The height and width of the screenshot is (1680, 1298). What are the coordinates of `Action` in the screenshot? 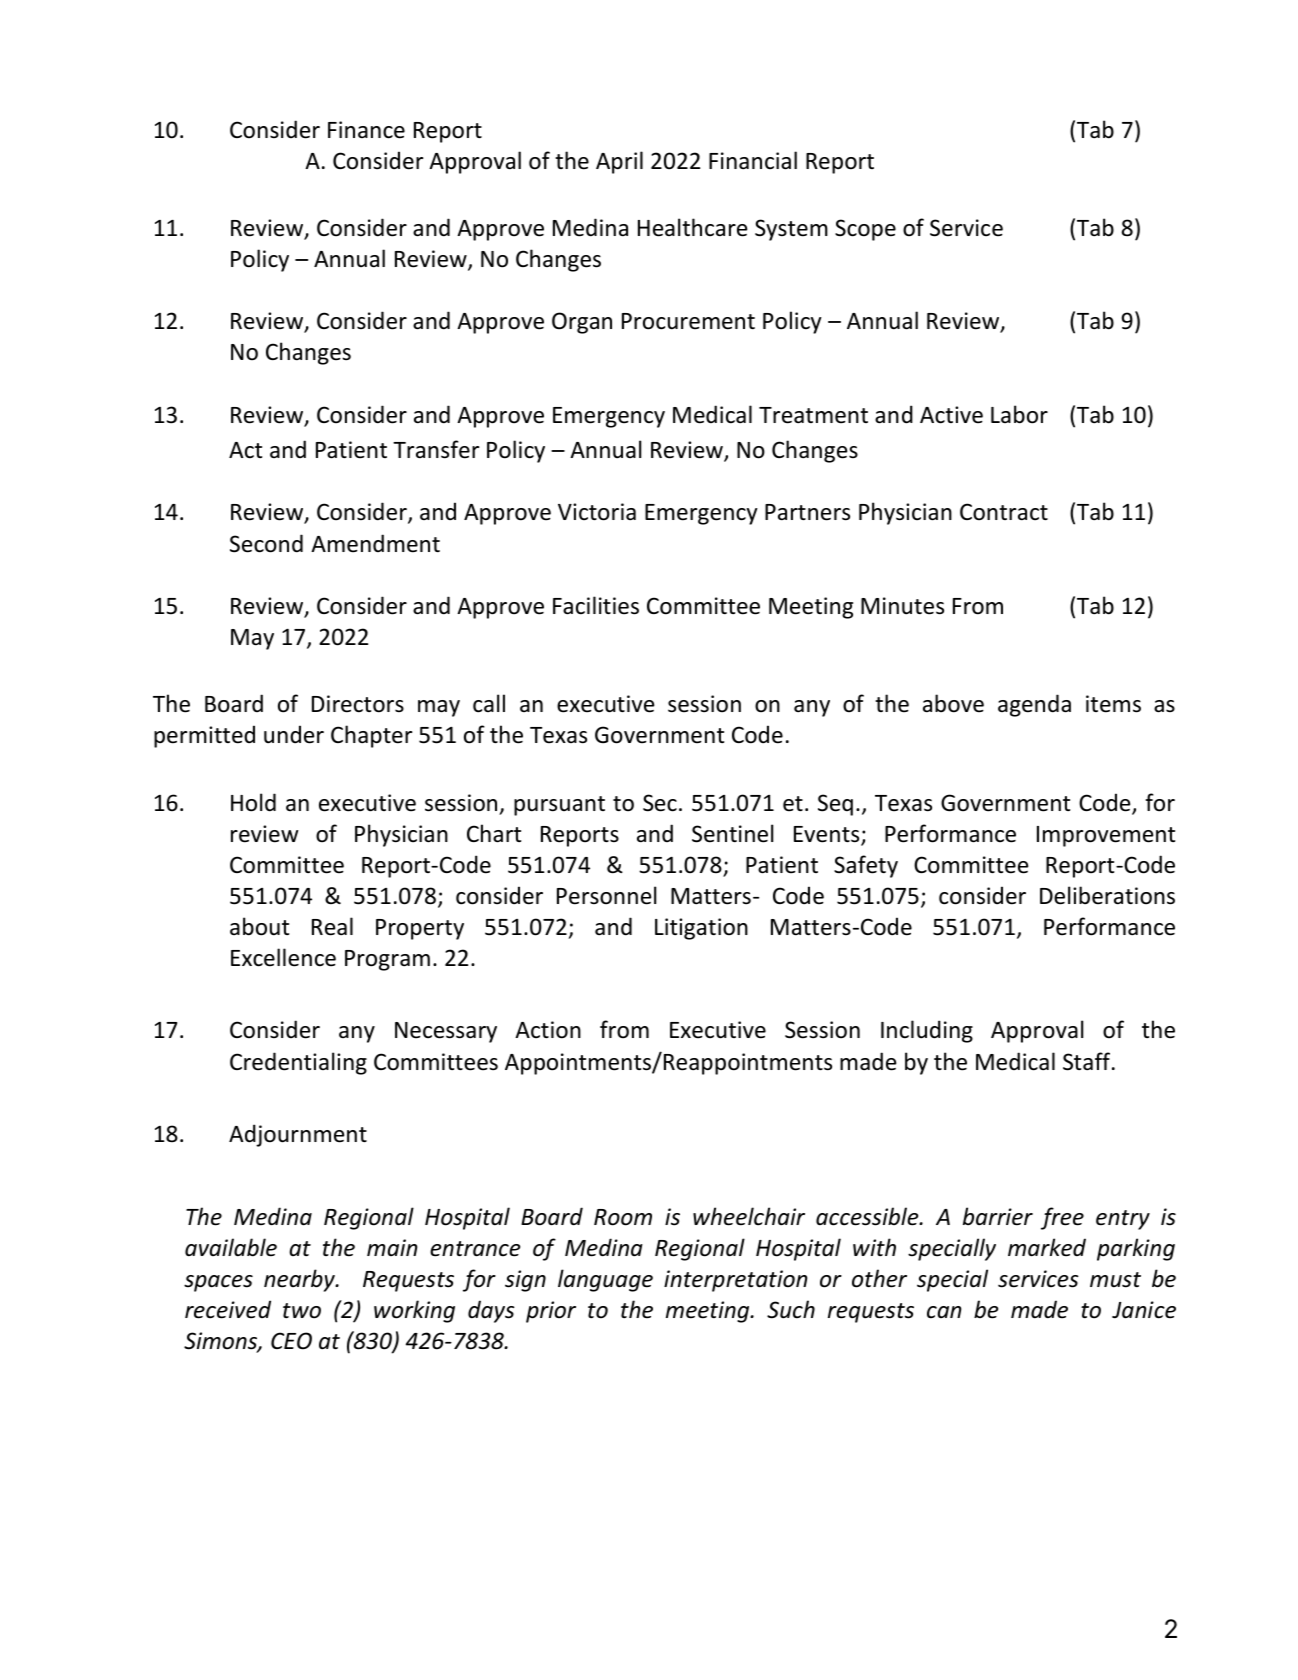 It's located at (548, 1030).
